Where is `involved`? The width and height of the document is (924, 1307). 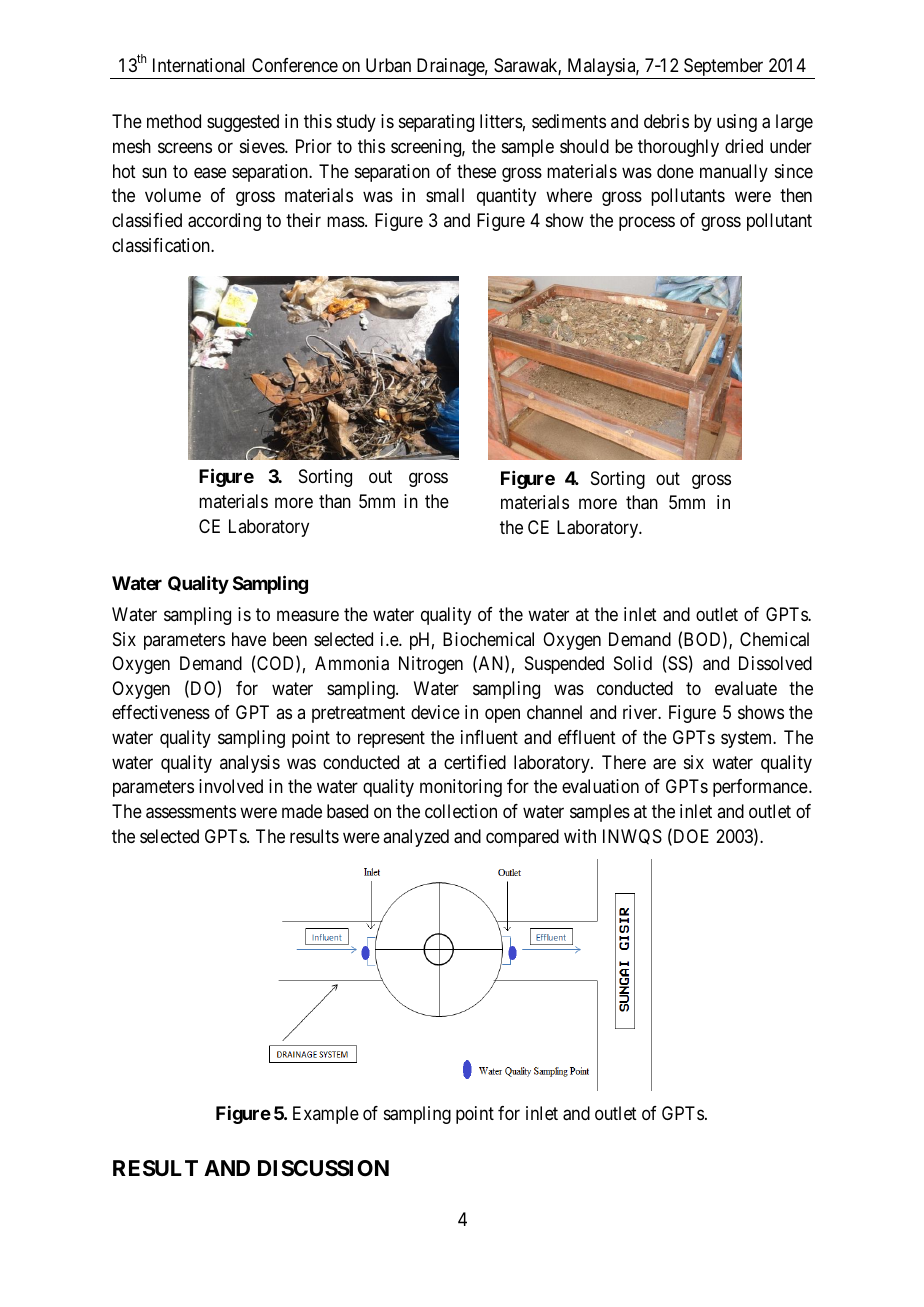
involved is located at coordinates (231, 786).
